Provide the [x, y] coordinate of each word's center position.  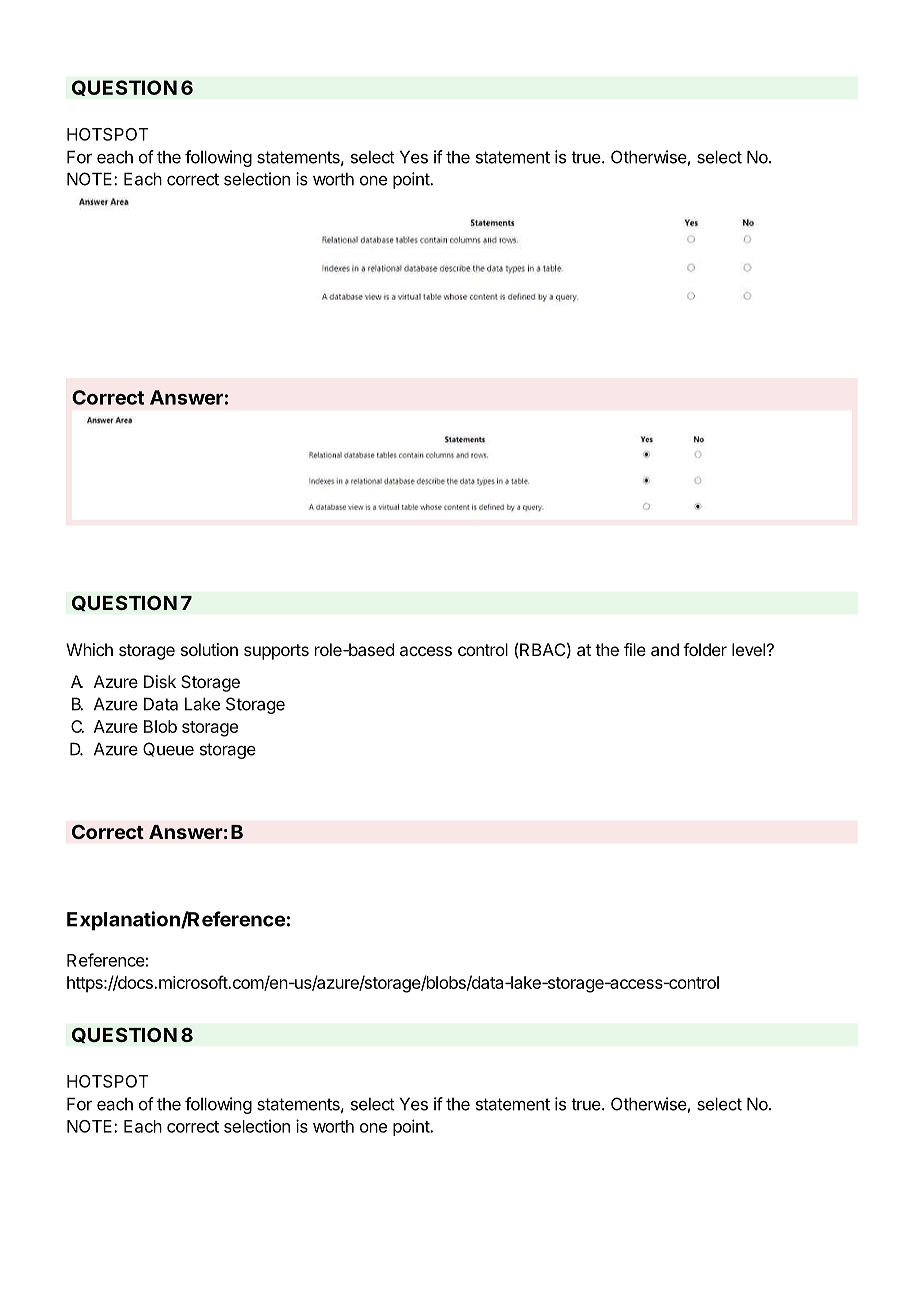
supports [276, 652]
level [748, 649]
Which [89, 649]
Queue [168, 749]
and [665, 649]
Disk [160, 681]
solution [209, 649]
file [635, 649]
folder [705, 649]
